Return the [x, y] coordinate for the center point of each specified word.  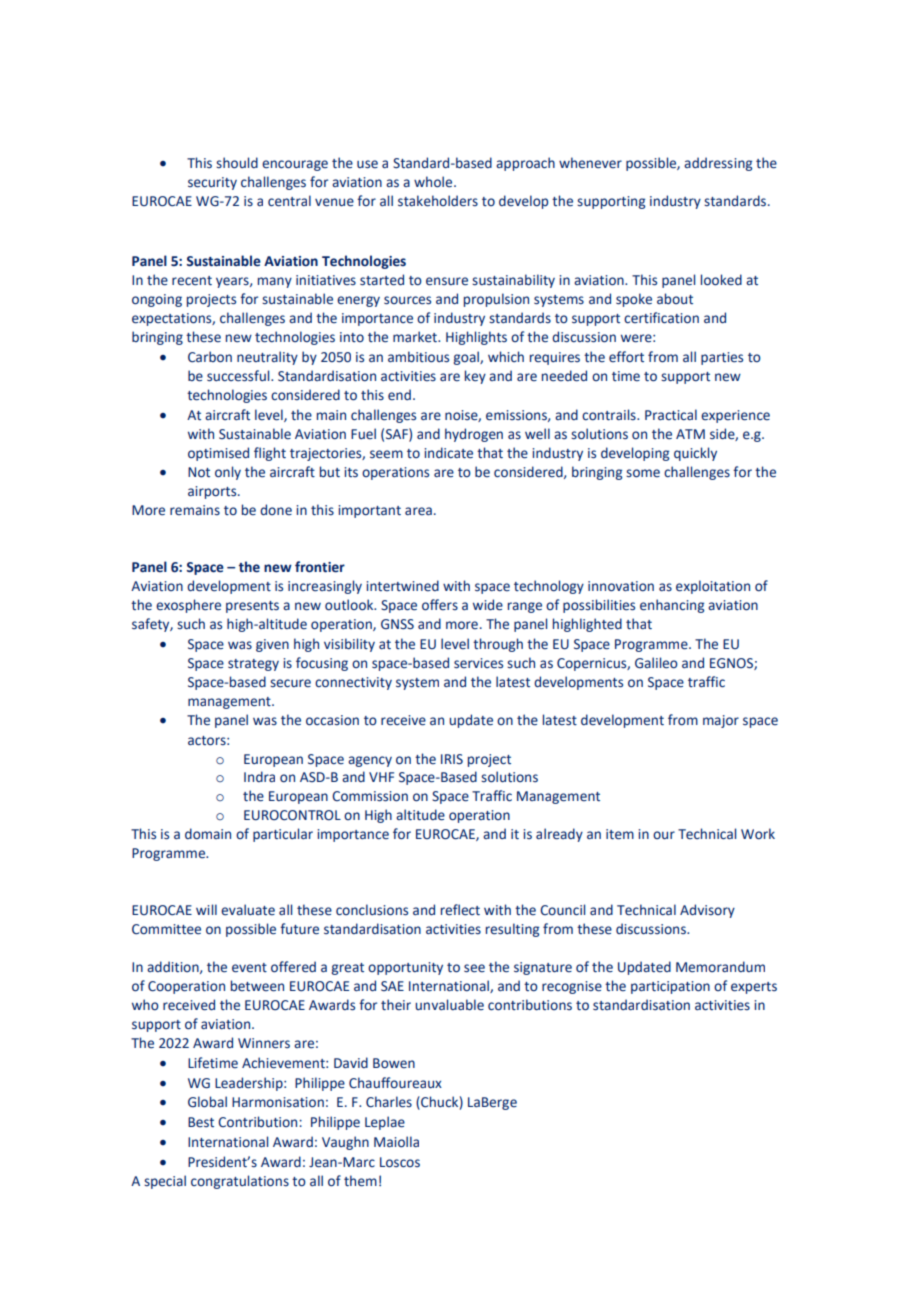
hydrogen [474, 435]
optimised [218, 454]
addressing [718, 164]
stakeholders [438, 201]
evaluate [248, 910]
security [212, 183]
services [478, 663]
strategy [253, 665]
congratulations [240, 1182]
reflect [460, 910]
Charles [389, 1102]
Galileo [656, 663]
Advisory [707, 911]
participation [670, 987]
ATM [690, 434]
